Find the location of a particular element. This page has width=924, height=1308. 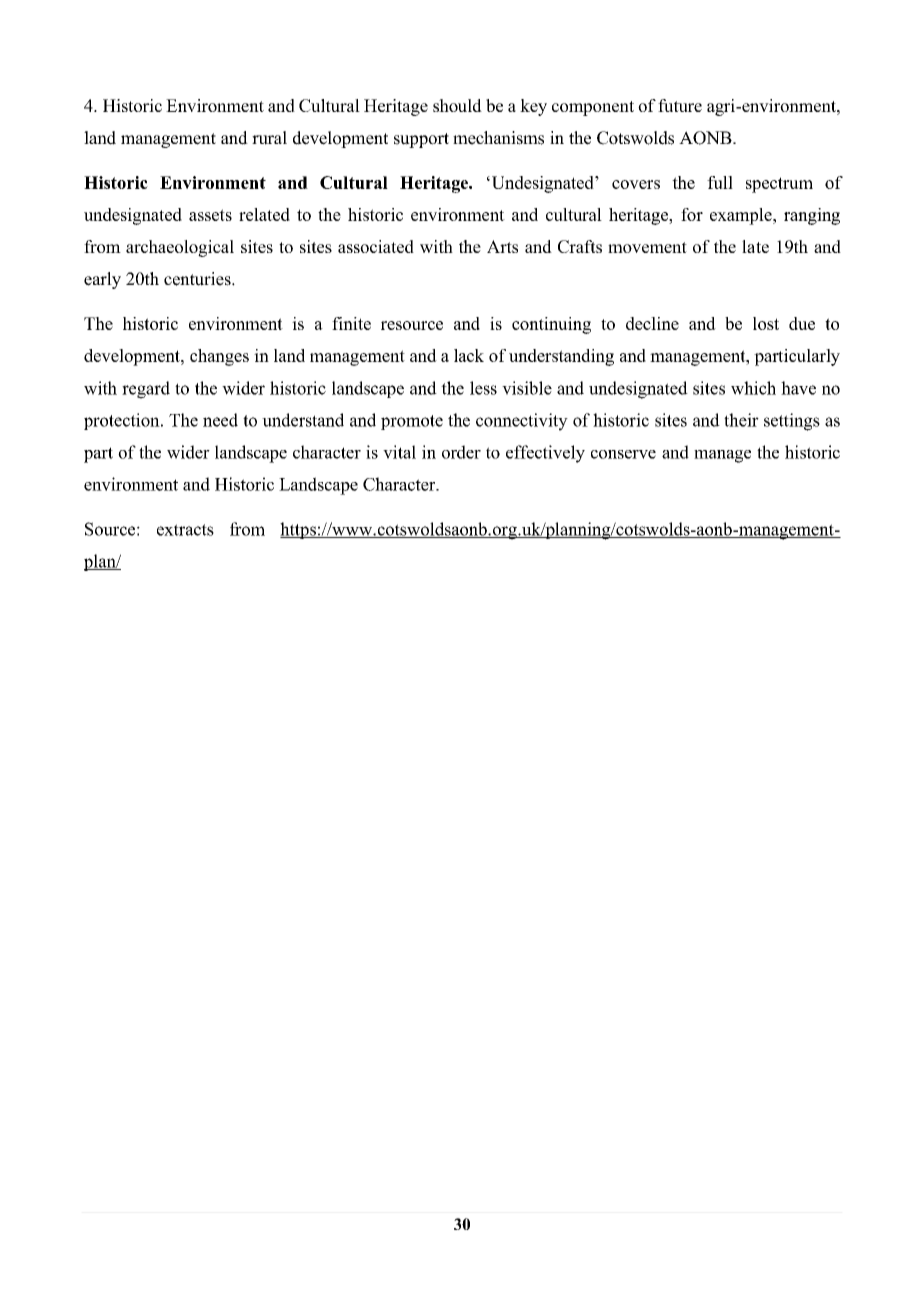

changes is located at coordinates (219, 357).
